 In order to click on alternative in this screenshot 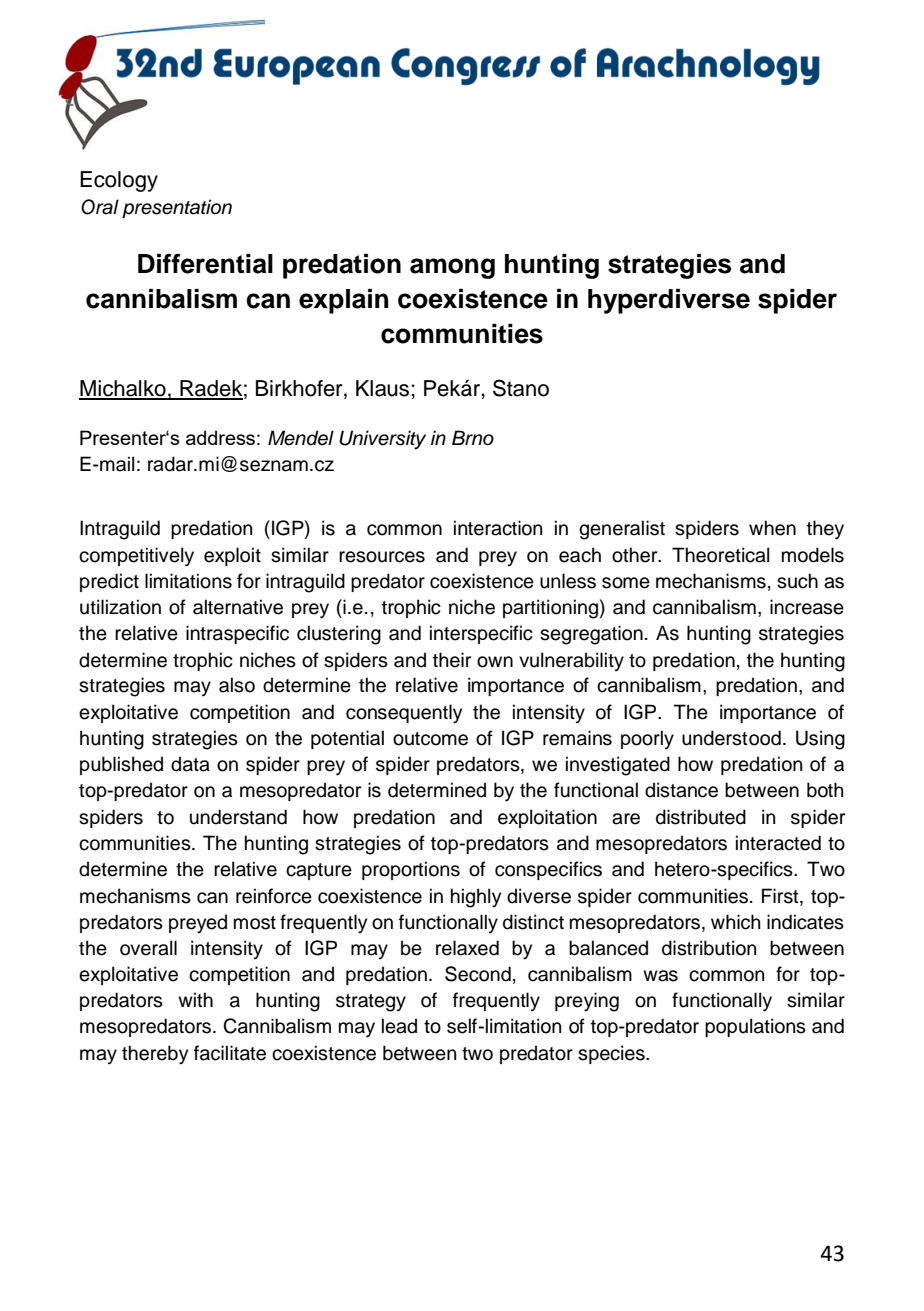, I will do `click(238, 607)`.
